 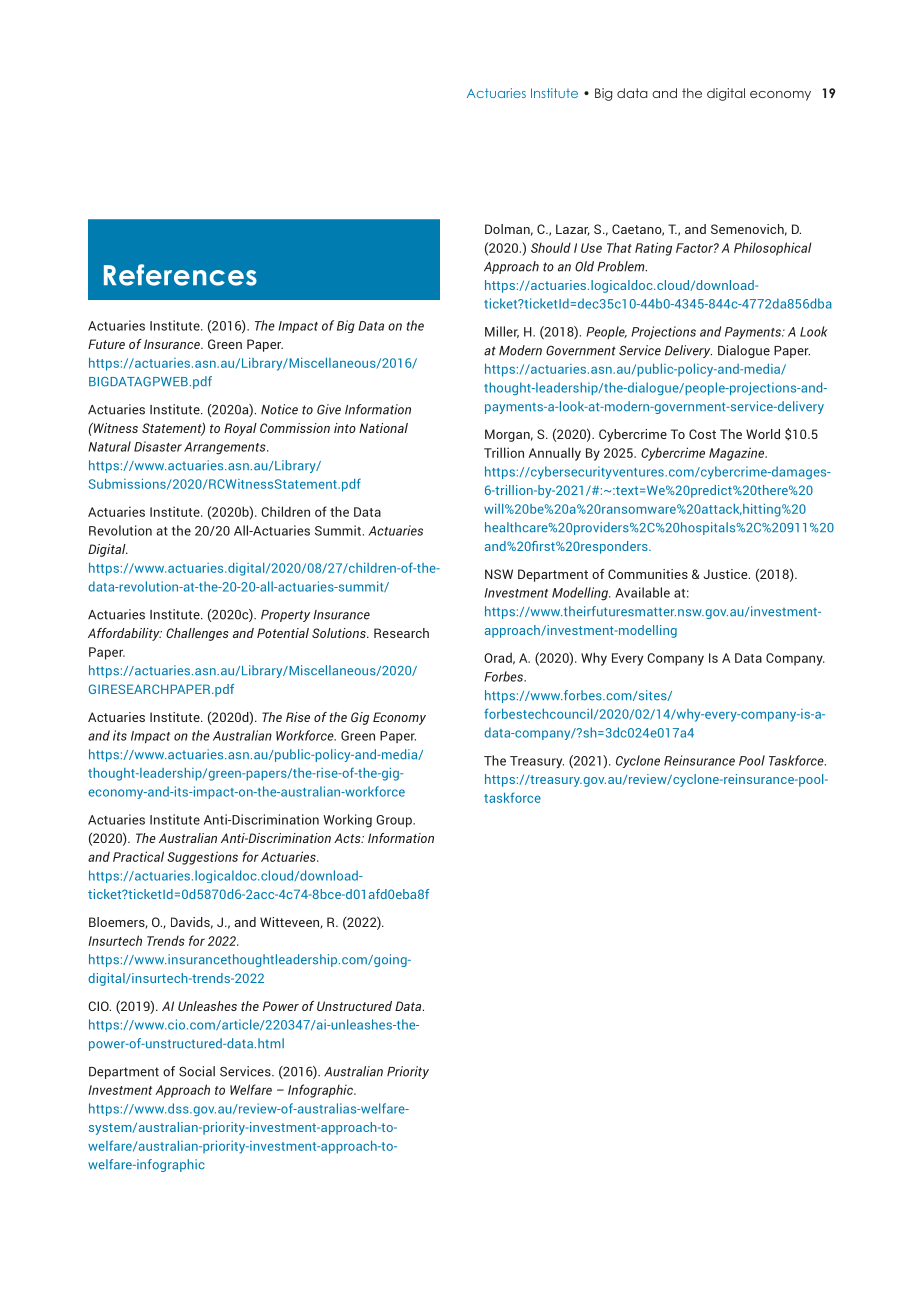 I want to click on Annually, so click(x=555, y=454).
